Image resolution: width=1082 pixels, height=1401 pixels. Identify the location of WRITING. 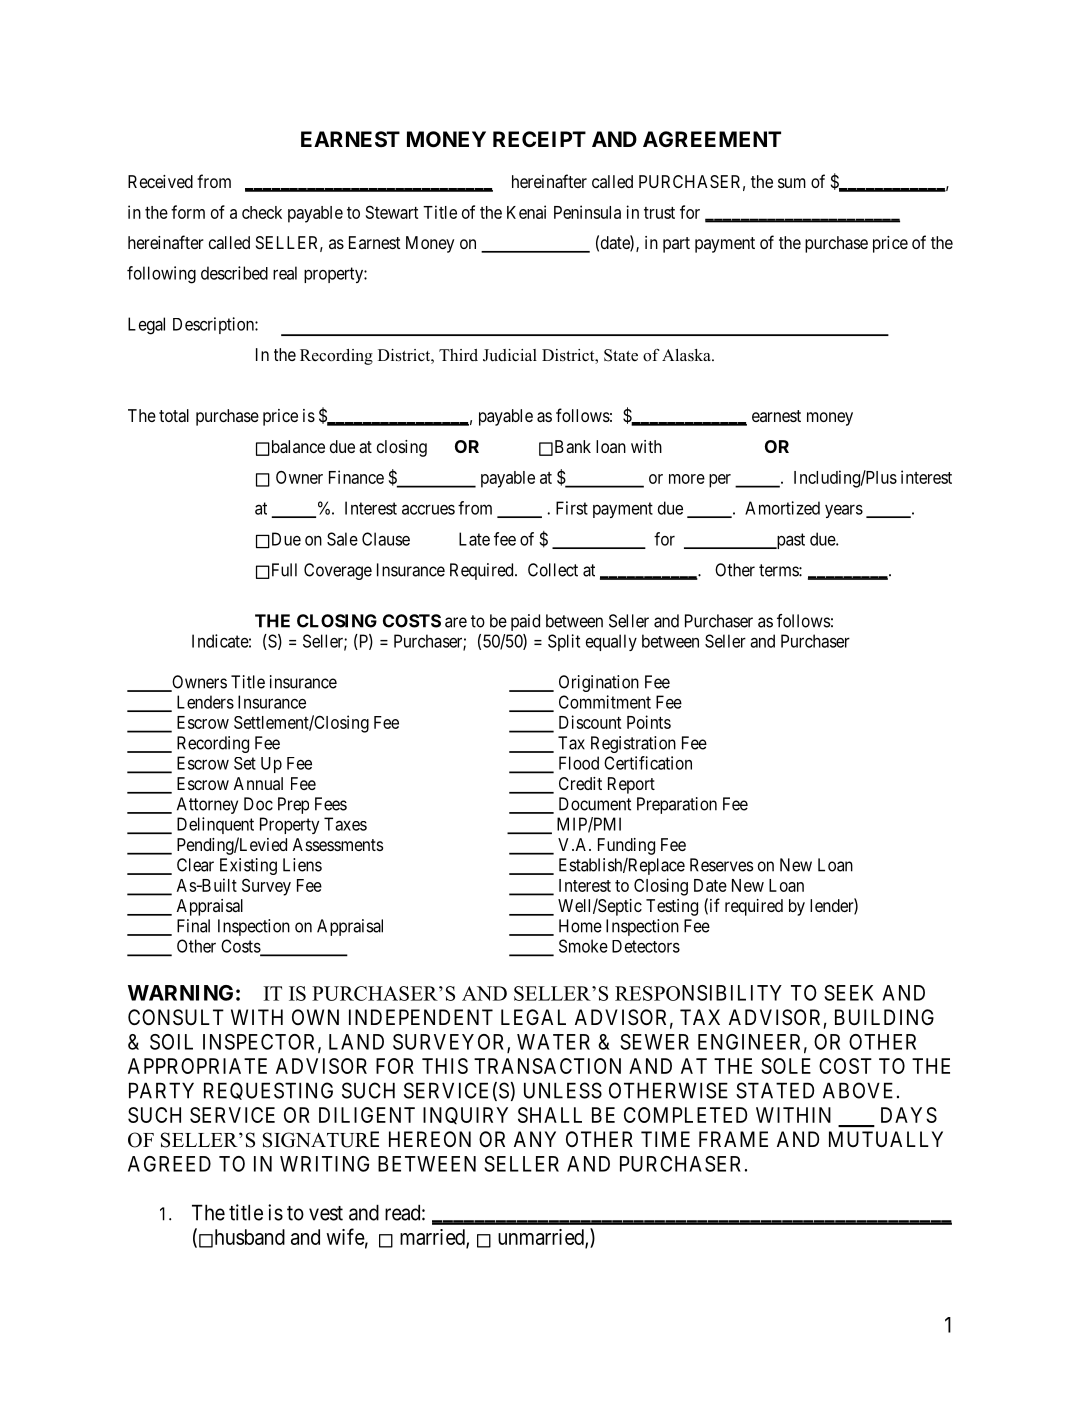
(324, 1164).
